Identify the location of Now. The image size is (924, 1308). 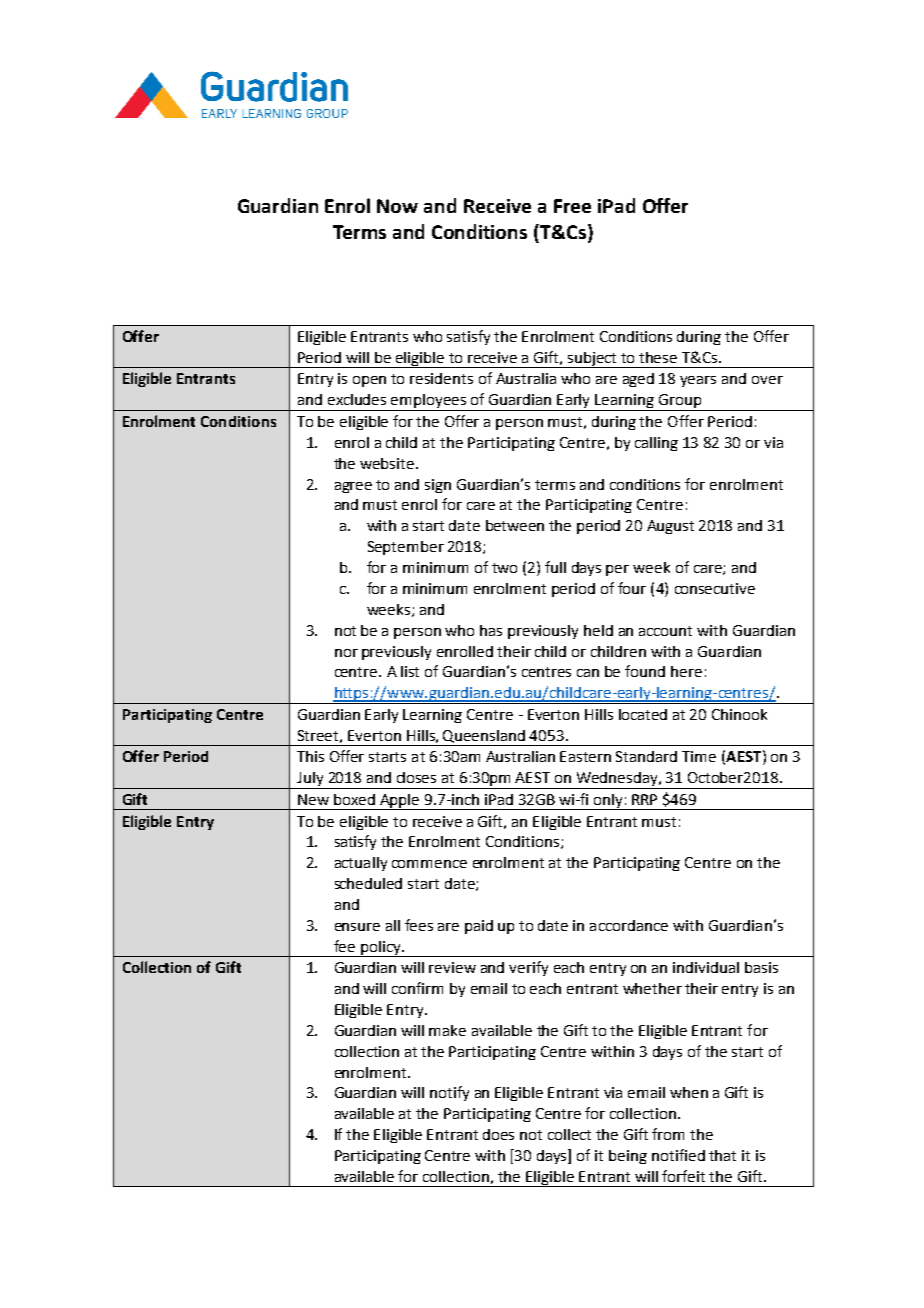
(397, 206).
